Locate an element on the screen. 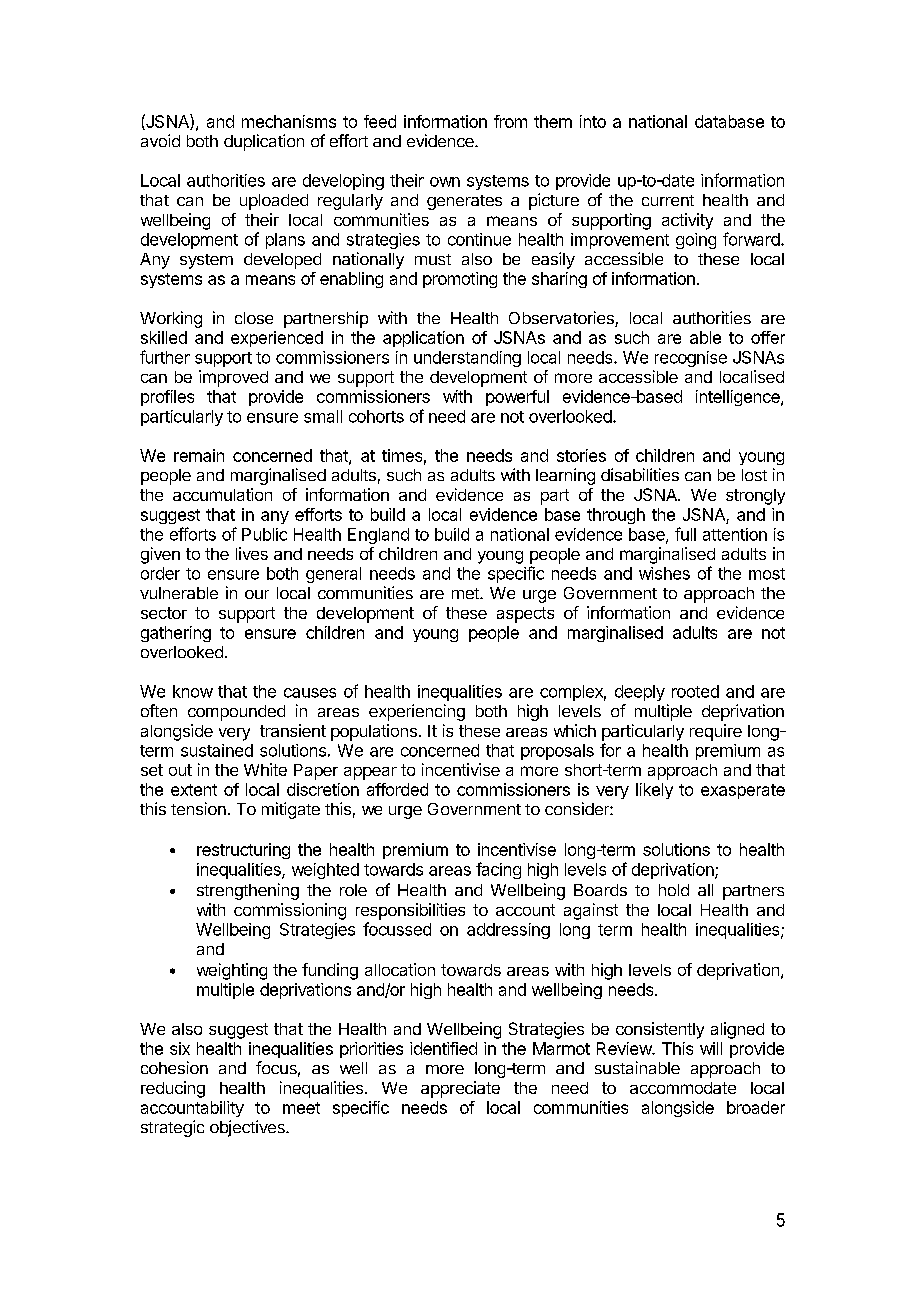 The height and width of the screenshot is (1308, 924). objectives is located at coordinates (248, 1128).
